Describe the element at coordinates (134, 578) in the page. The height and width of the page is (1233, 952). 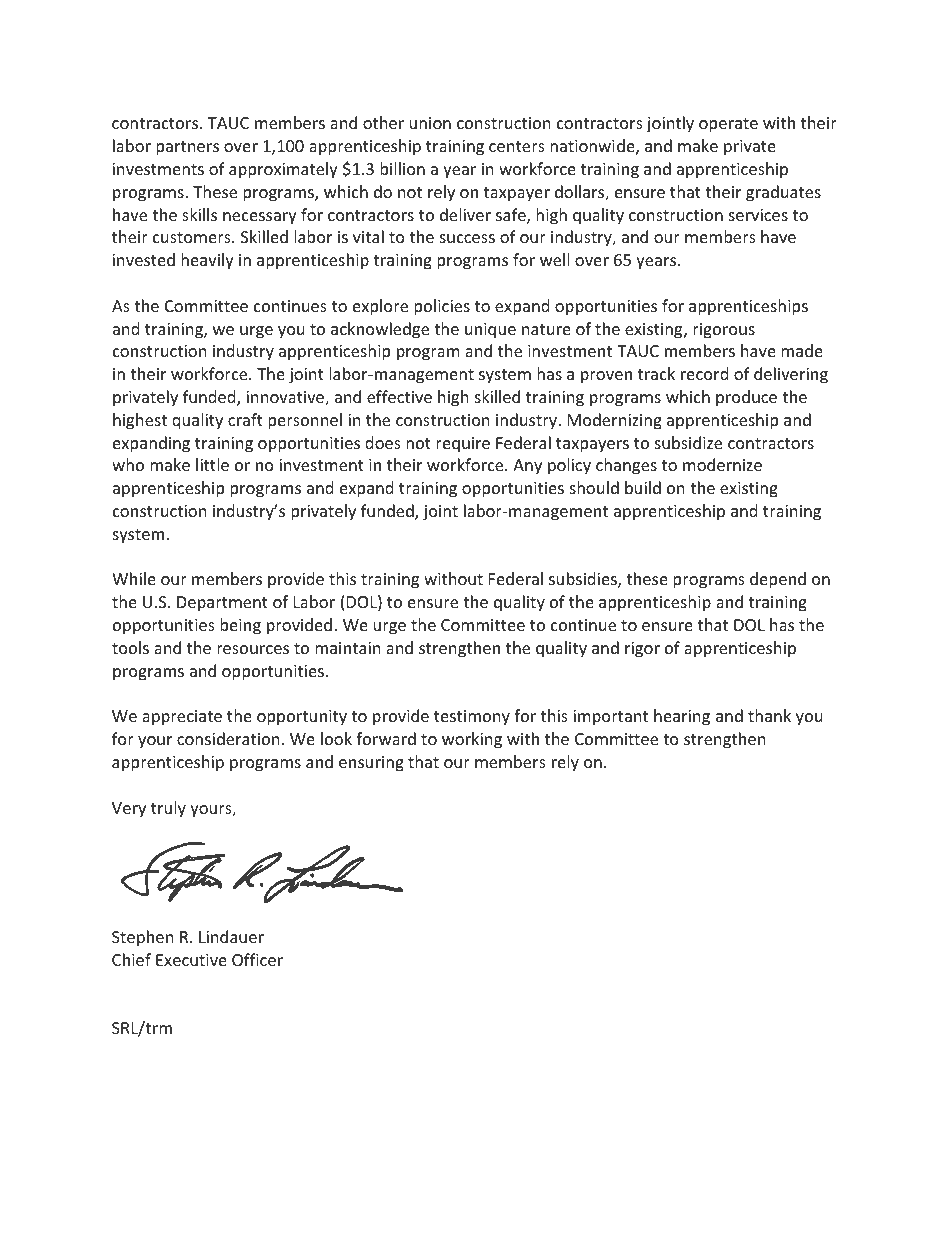
I see `While` at that location.
